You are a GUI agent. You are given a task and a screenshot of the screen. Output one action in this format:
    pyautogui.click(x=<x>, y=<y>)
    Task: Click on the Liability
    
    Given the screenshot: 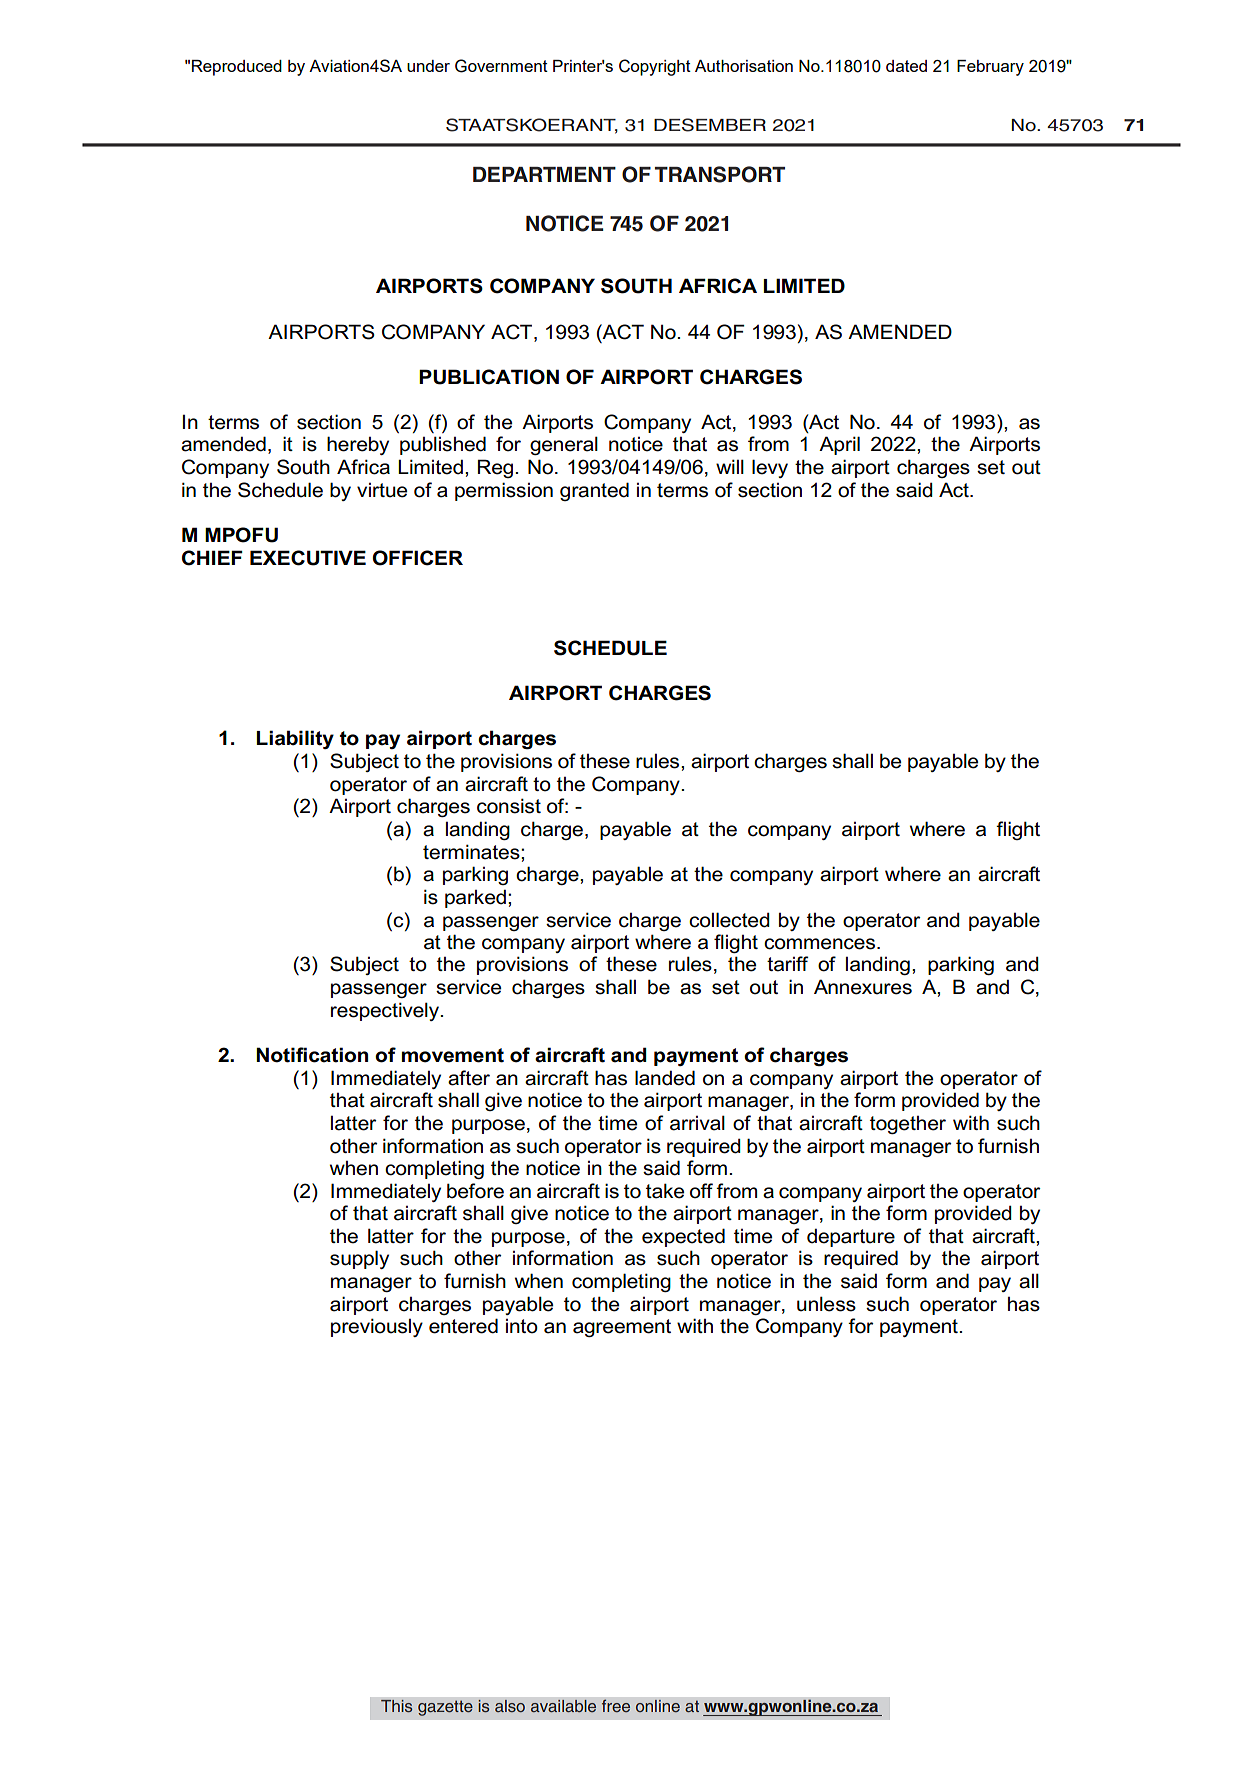 What is the action you would take?
    pyautogui.click(x=295, y=739)
